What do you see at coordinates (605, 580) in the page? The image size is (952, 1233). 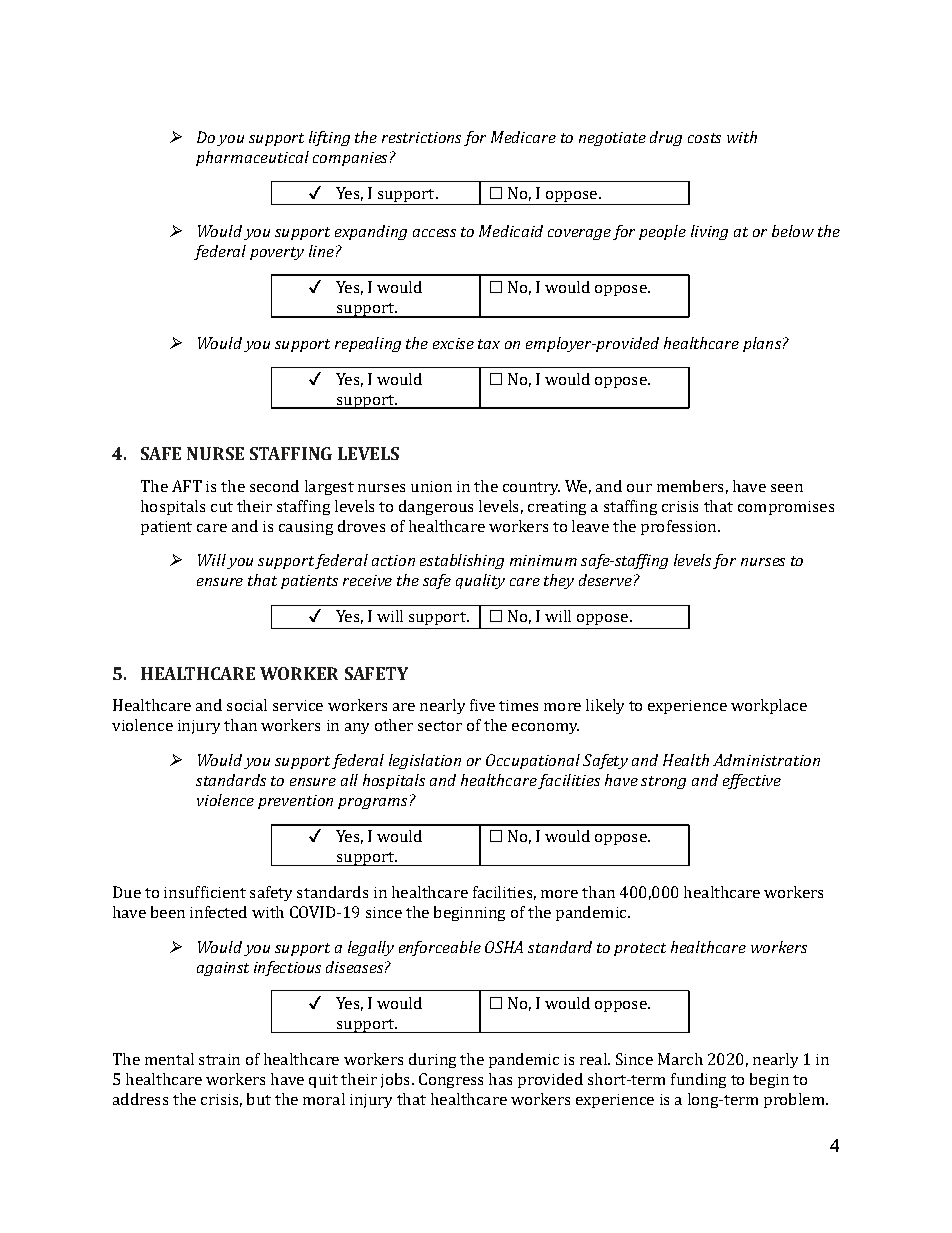 I see `deserve` at bounding box center [605, 580].
